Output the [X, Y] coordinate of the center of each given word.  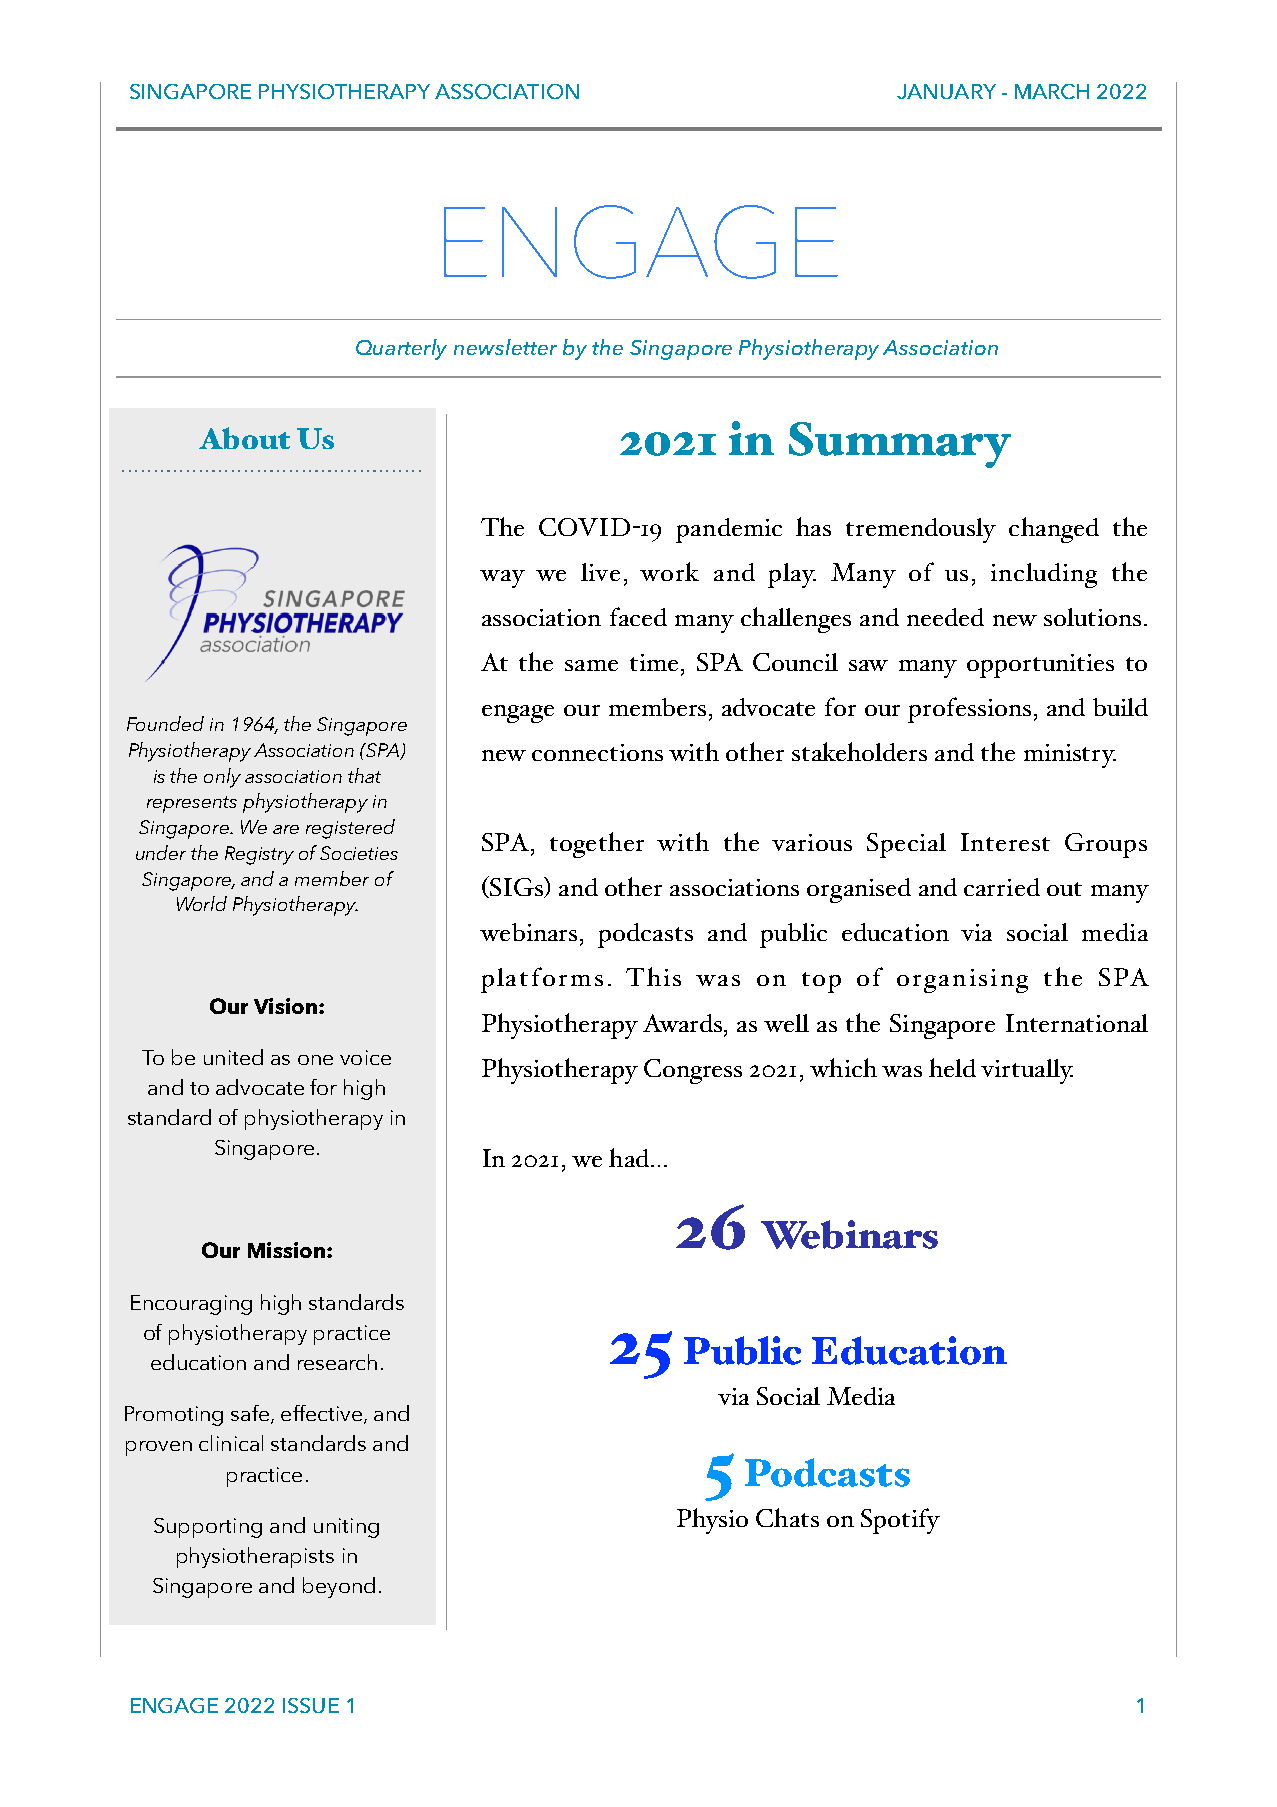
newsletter [505, 347]
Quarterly [401, 349]
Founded [165, 723]
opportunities [1040, 666]
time [654, 662]
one [315, 1060]
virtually [1027, 1071]
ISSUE [311, 1705]
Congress [693, 1071]
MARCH [1052, 91]
